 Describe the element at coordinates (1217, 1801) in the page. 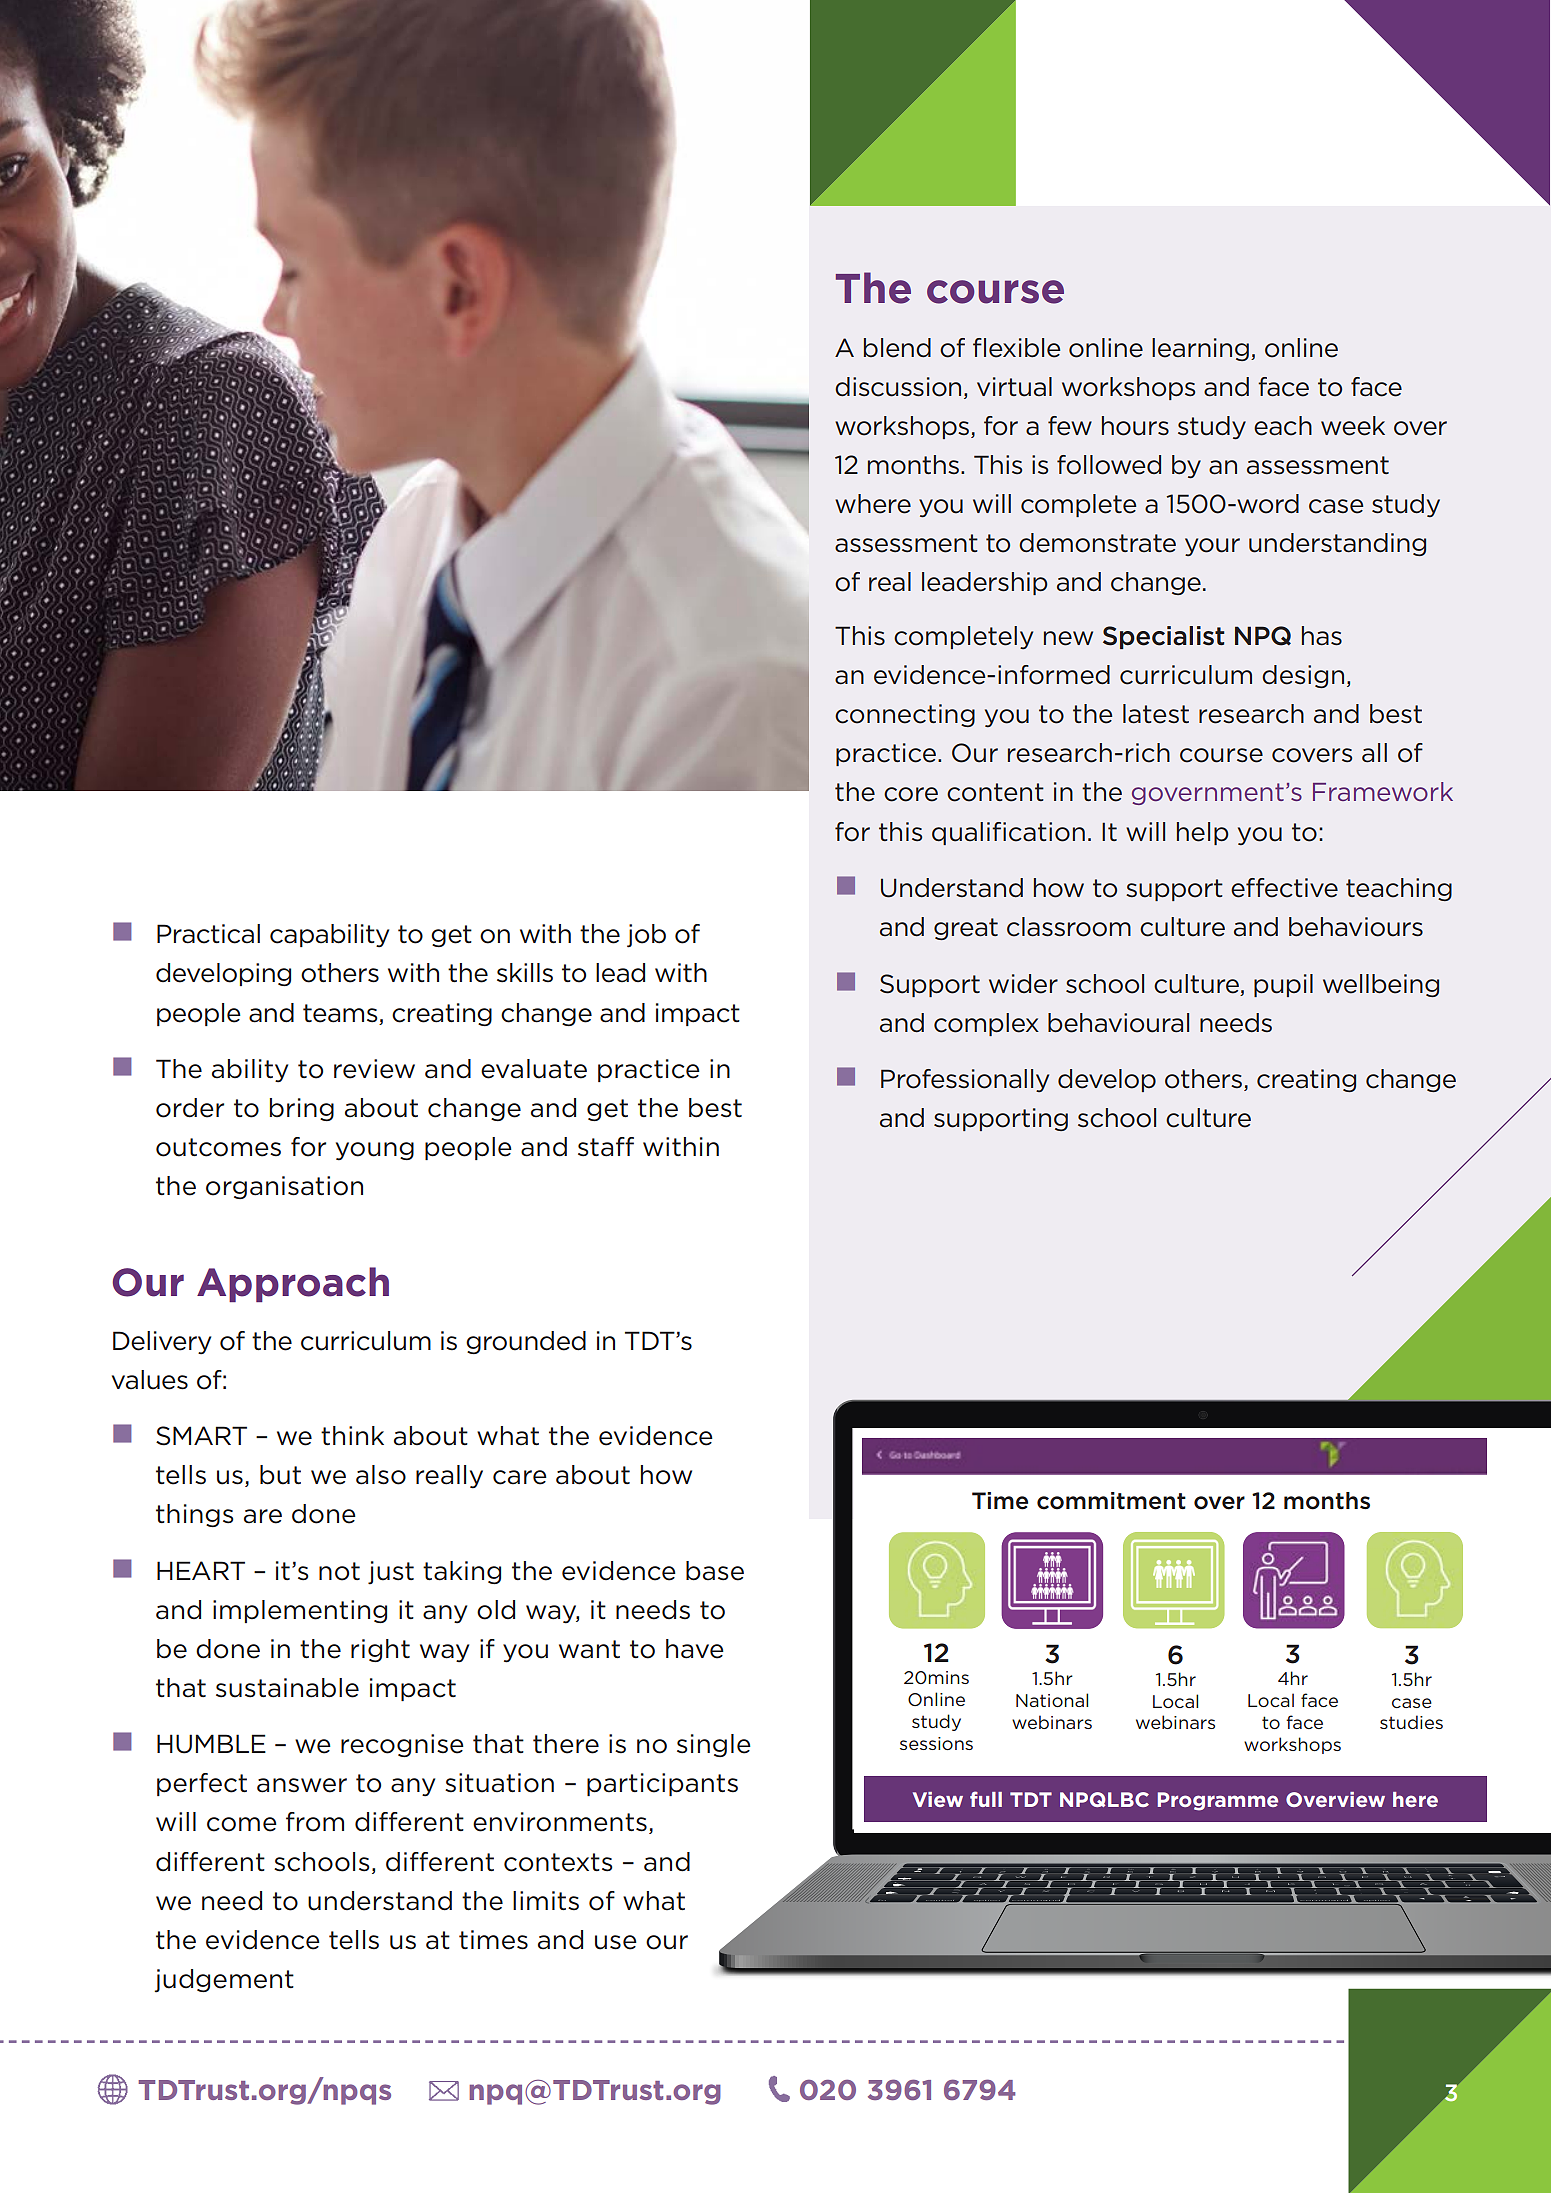

I see `Programme` at that location.
